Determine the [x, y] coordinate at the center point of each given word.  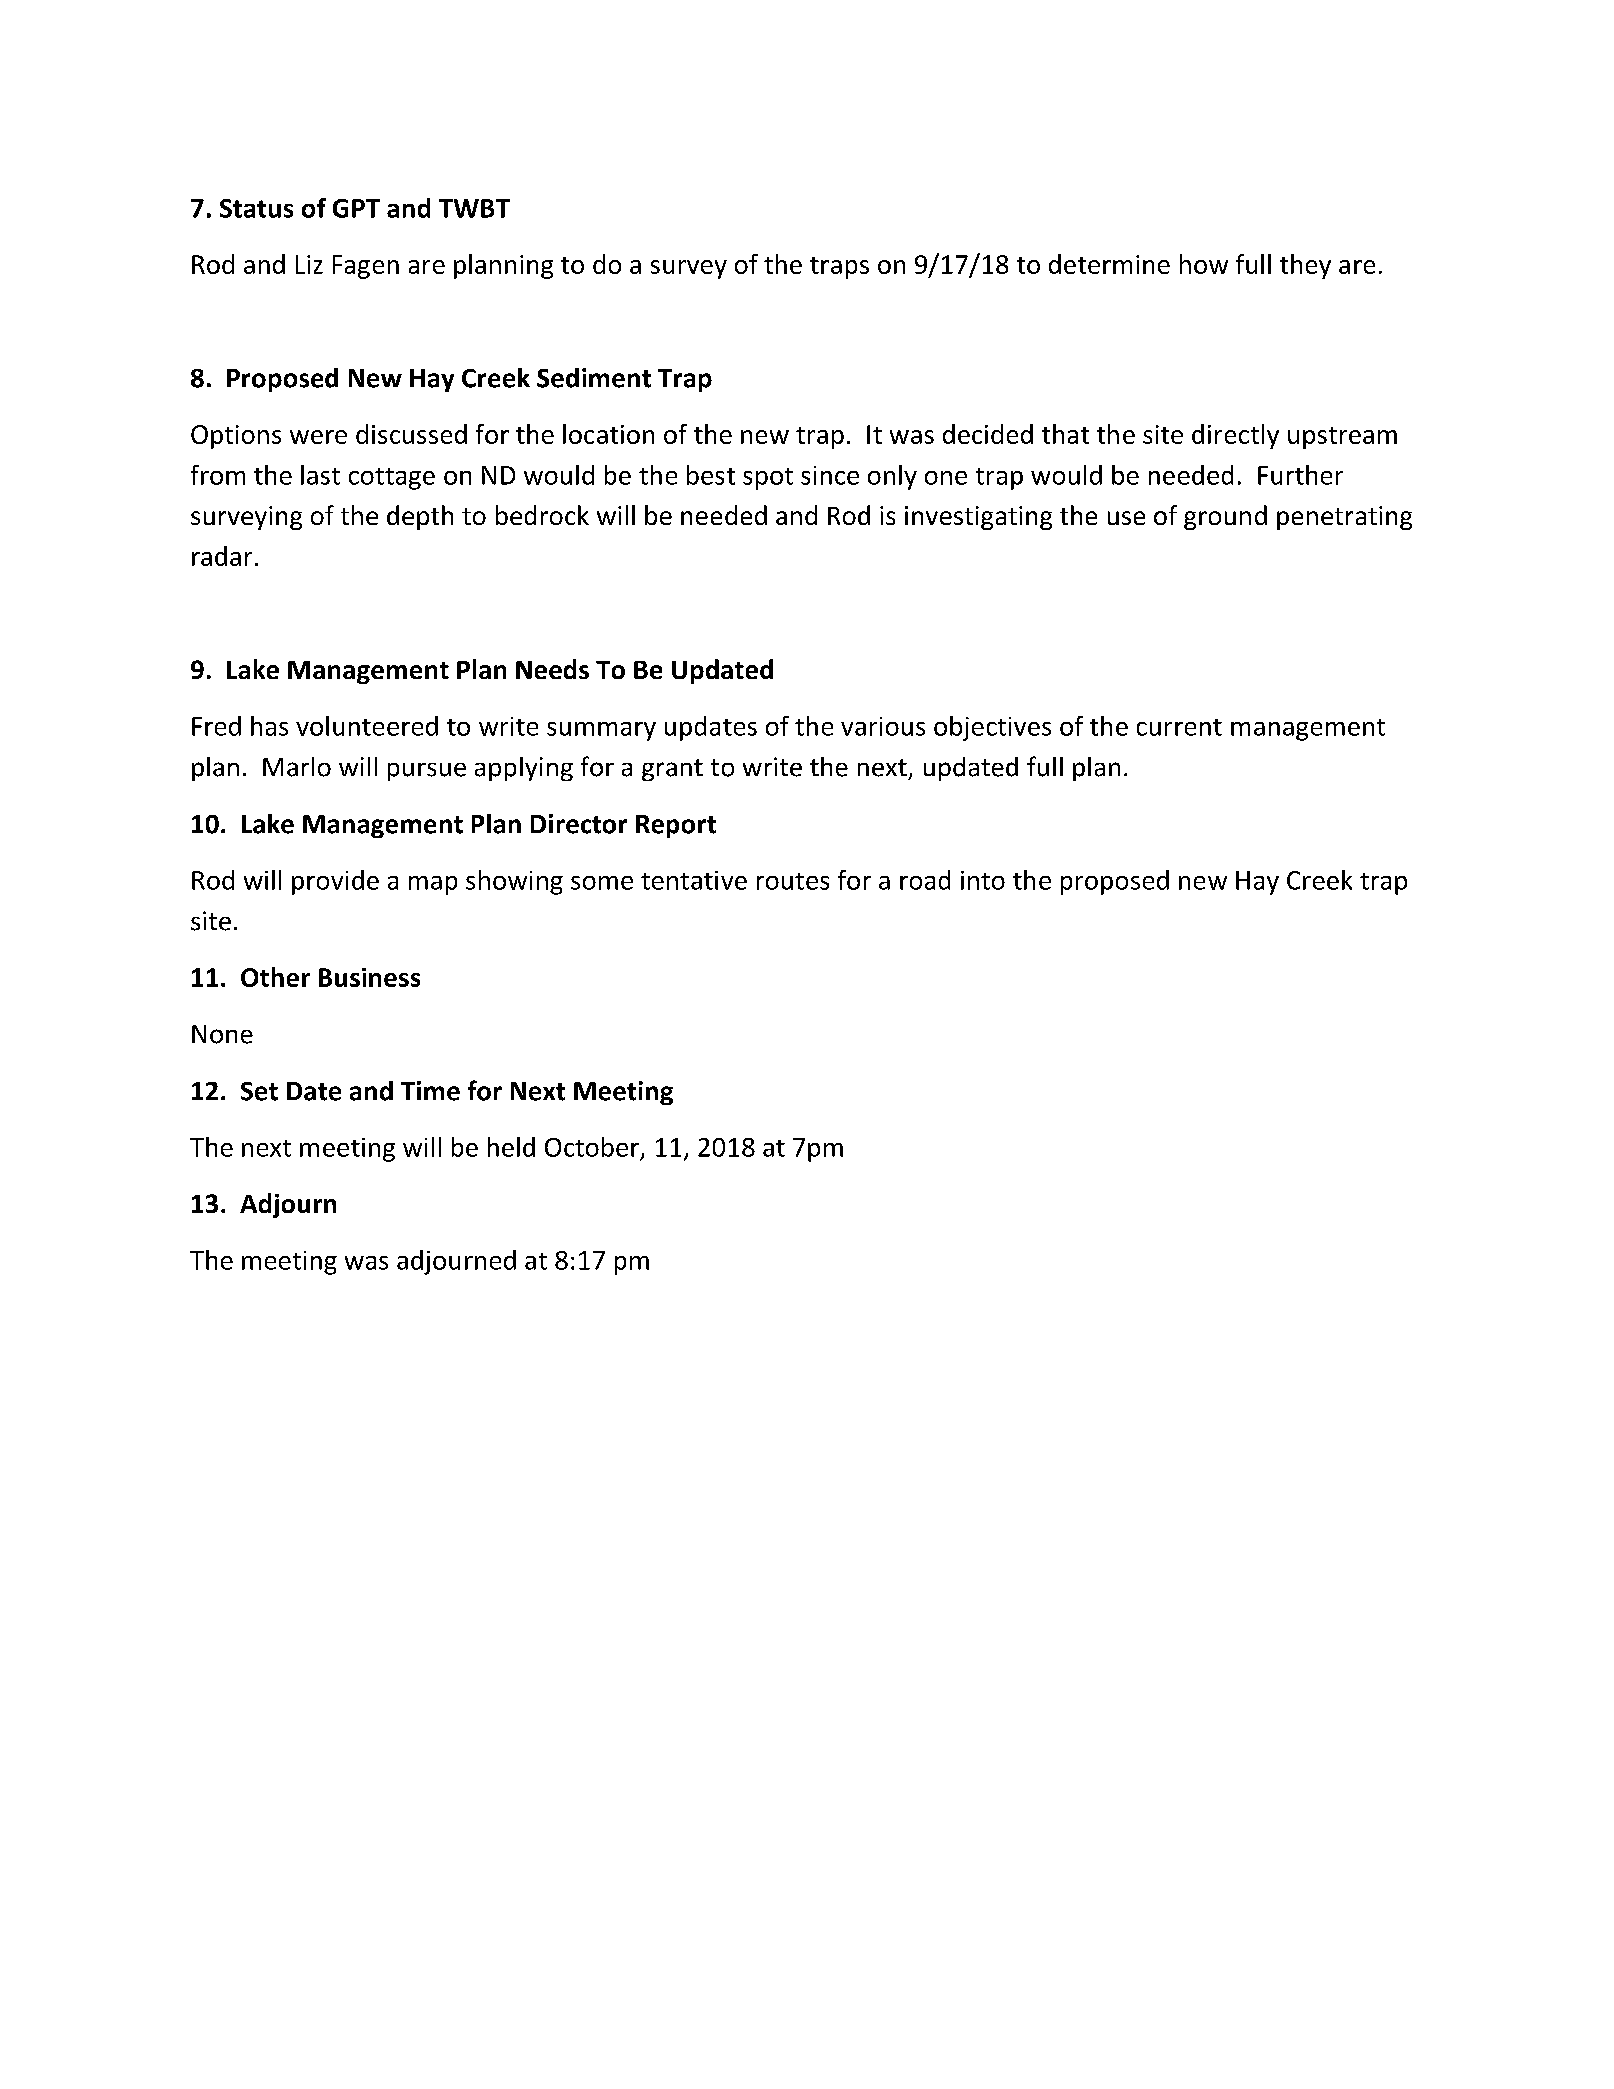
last [320, 475]
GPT [356, 208]
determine [1109, 264]
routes [793, 881]
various [883, 726]
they [1305, 266]
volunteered [367, 726]
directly [1235, 436]
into [983, 880]
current [1179, 727]
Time [430, 1091]
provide [335, 882]
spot [768, 479]
